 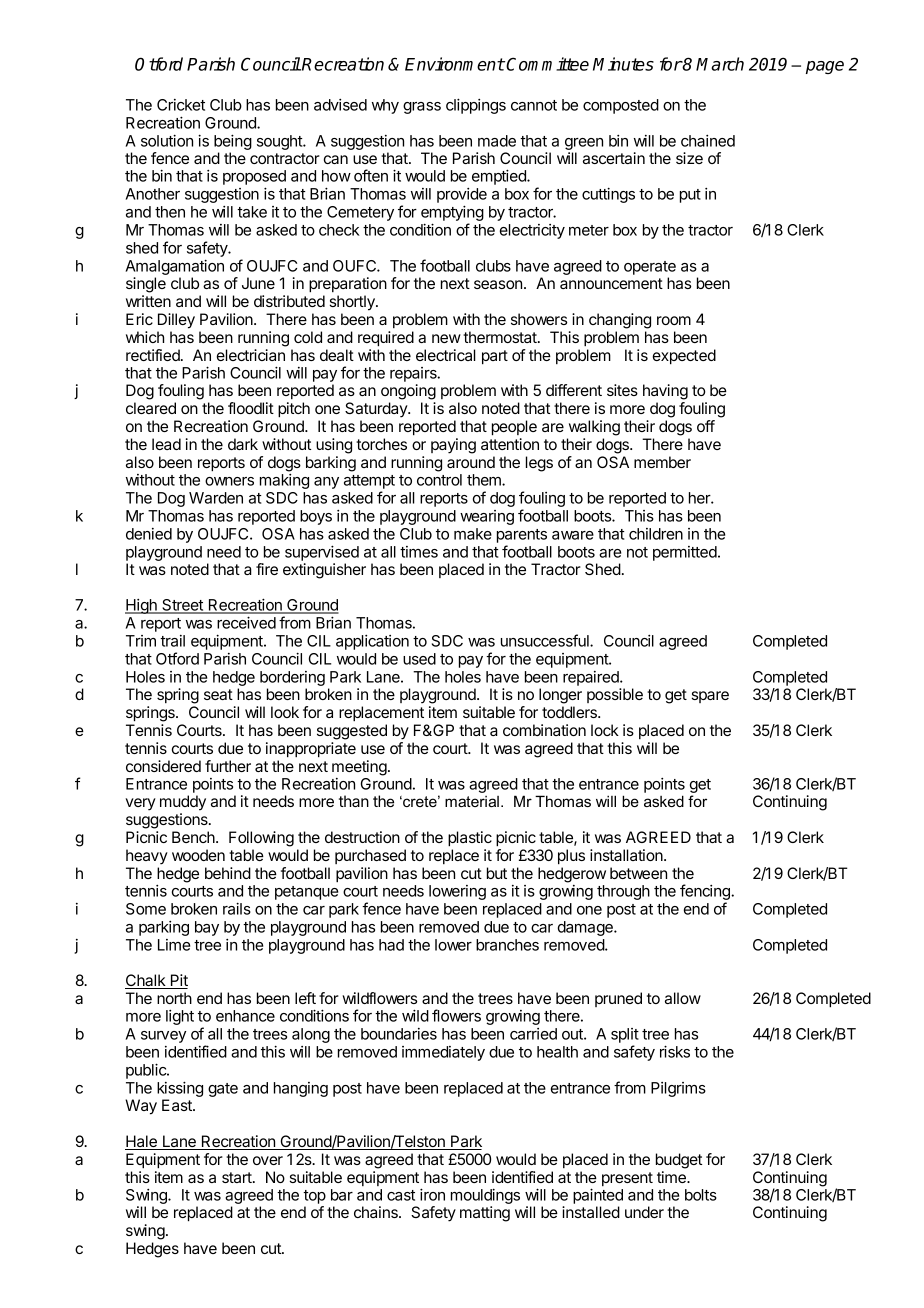 I want to click on received, so click(x=246, y=622).
